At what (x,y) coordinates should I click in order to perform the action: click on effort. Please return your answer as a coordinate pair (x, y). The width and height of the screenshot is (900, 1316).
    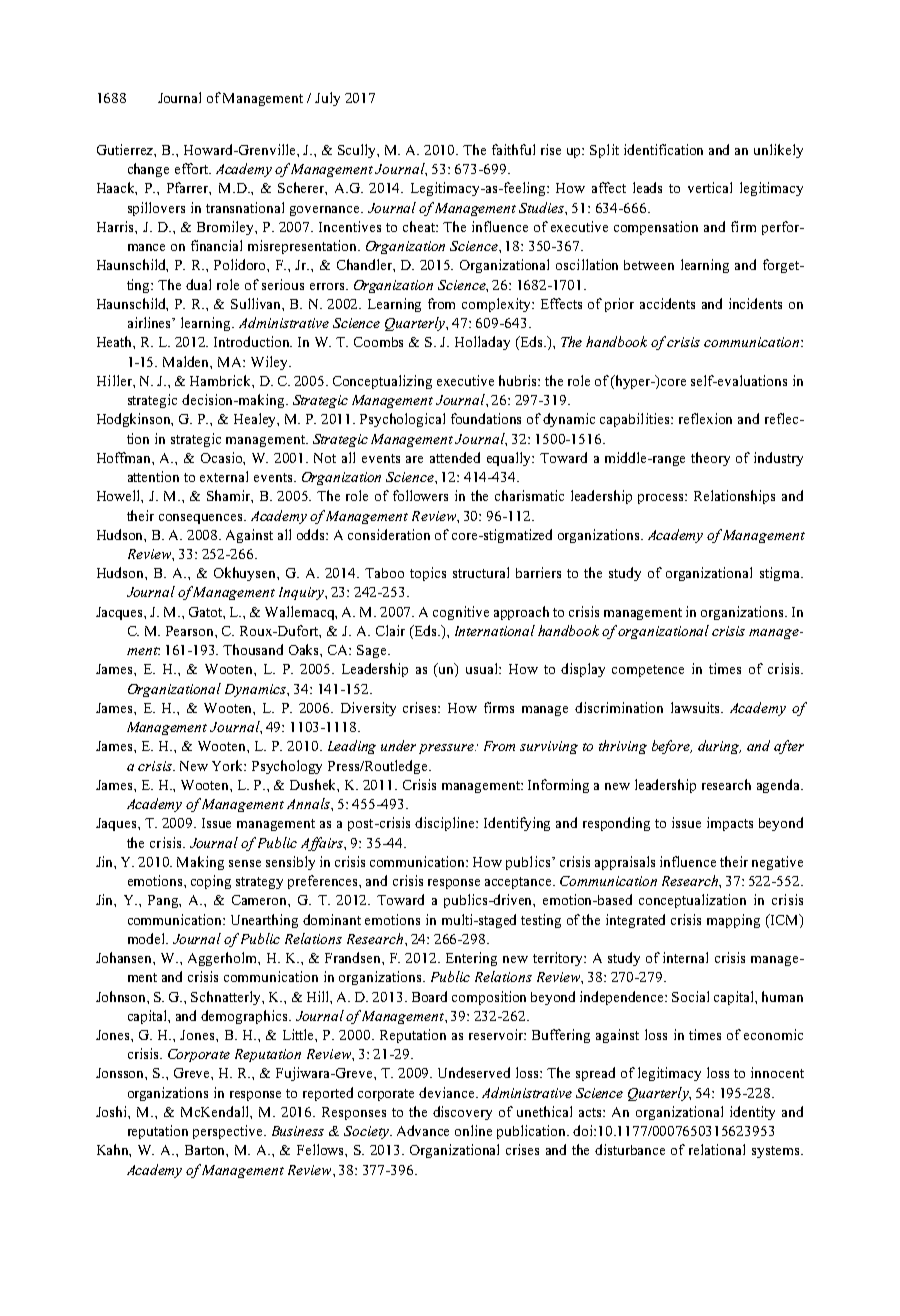
    Looking at the image, I should click on (193, 168).
